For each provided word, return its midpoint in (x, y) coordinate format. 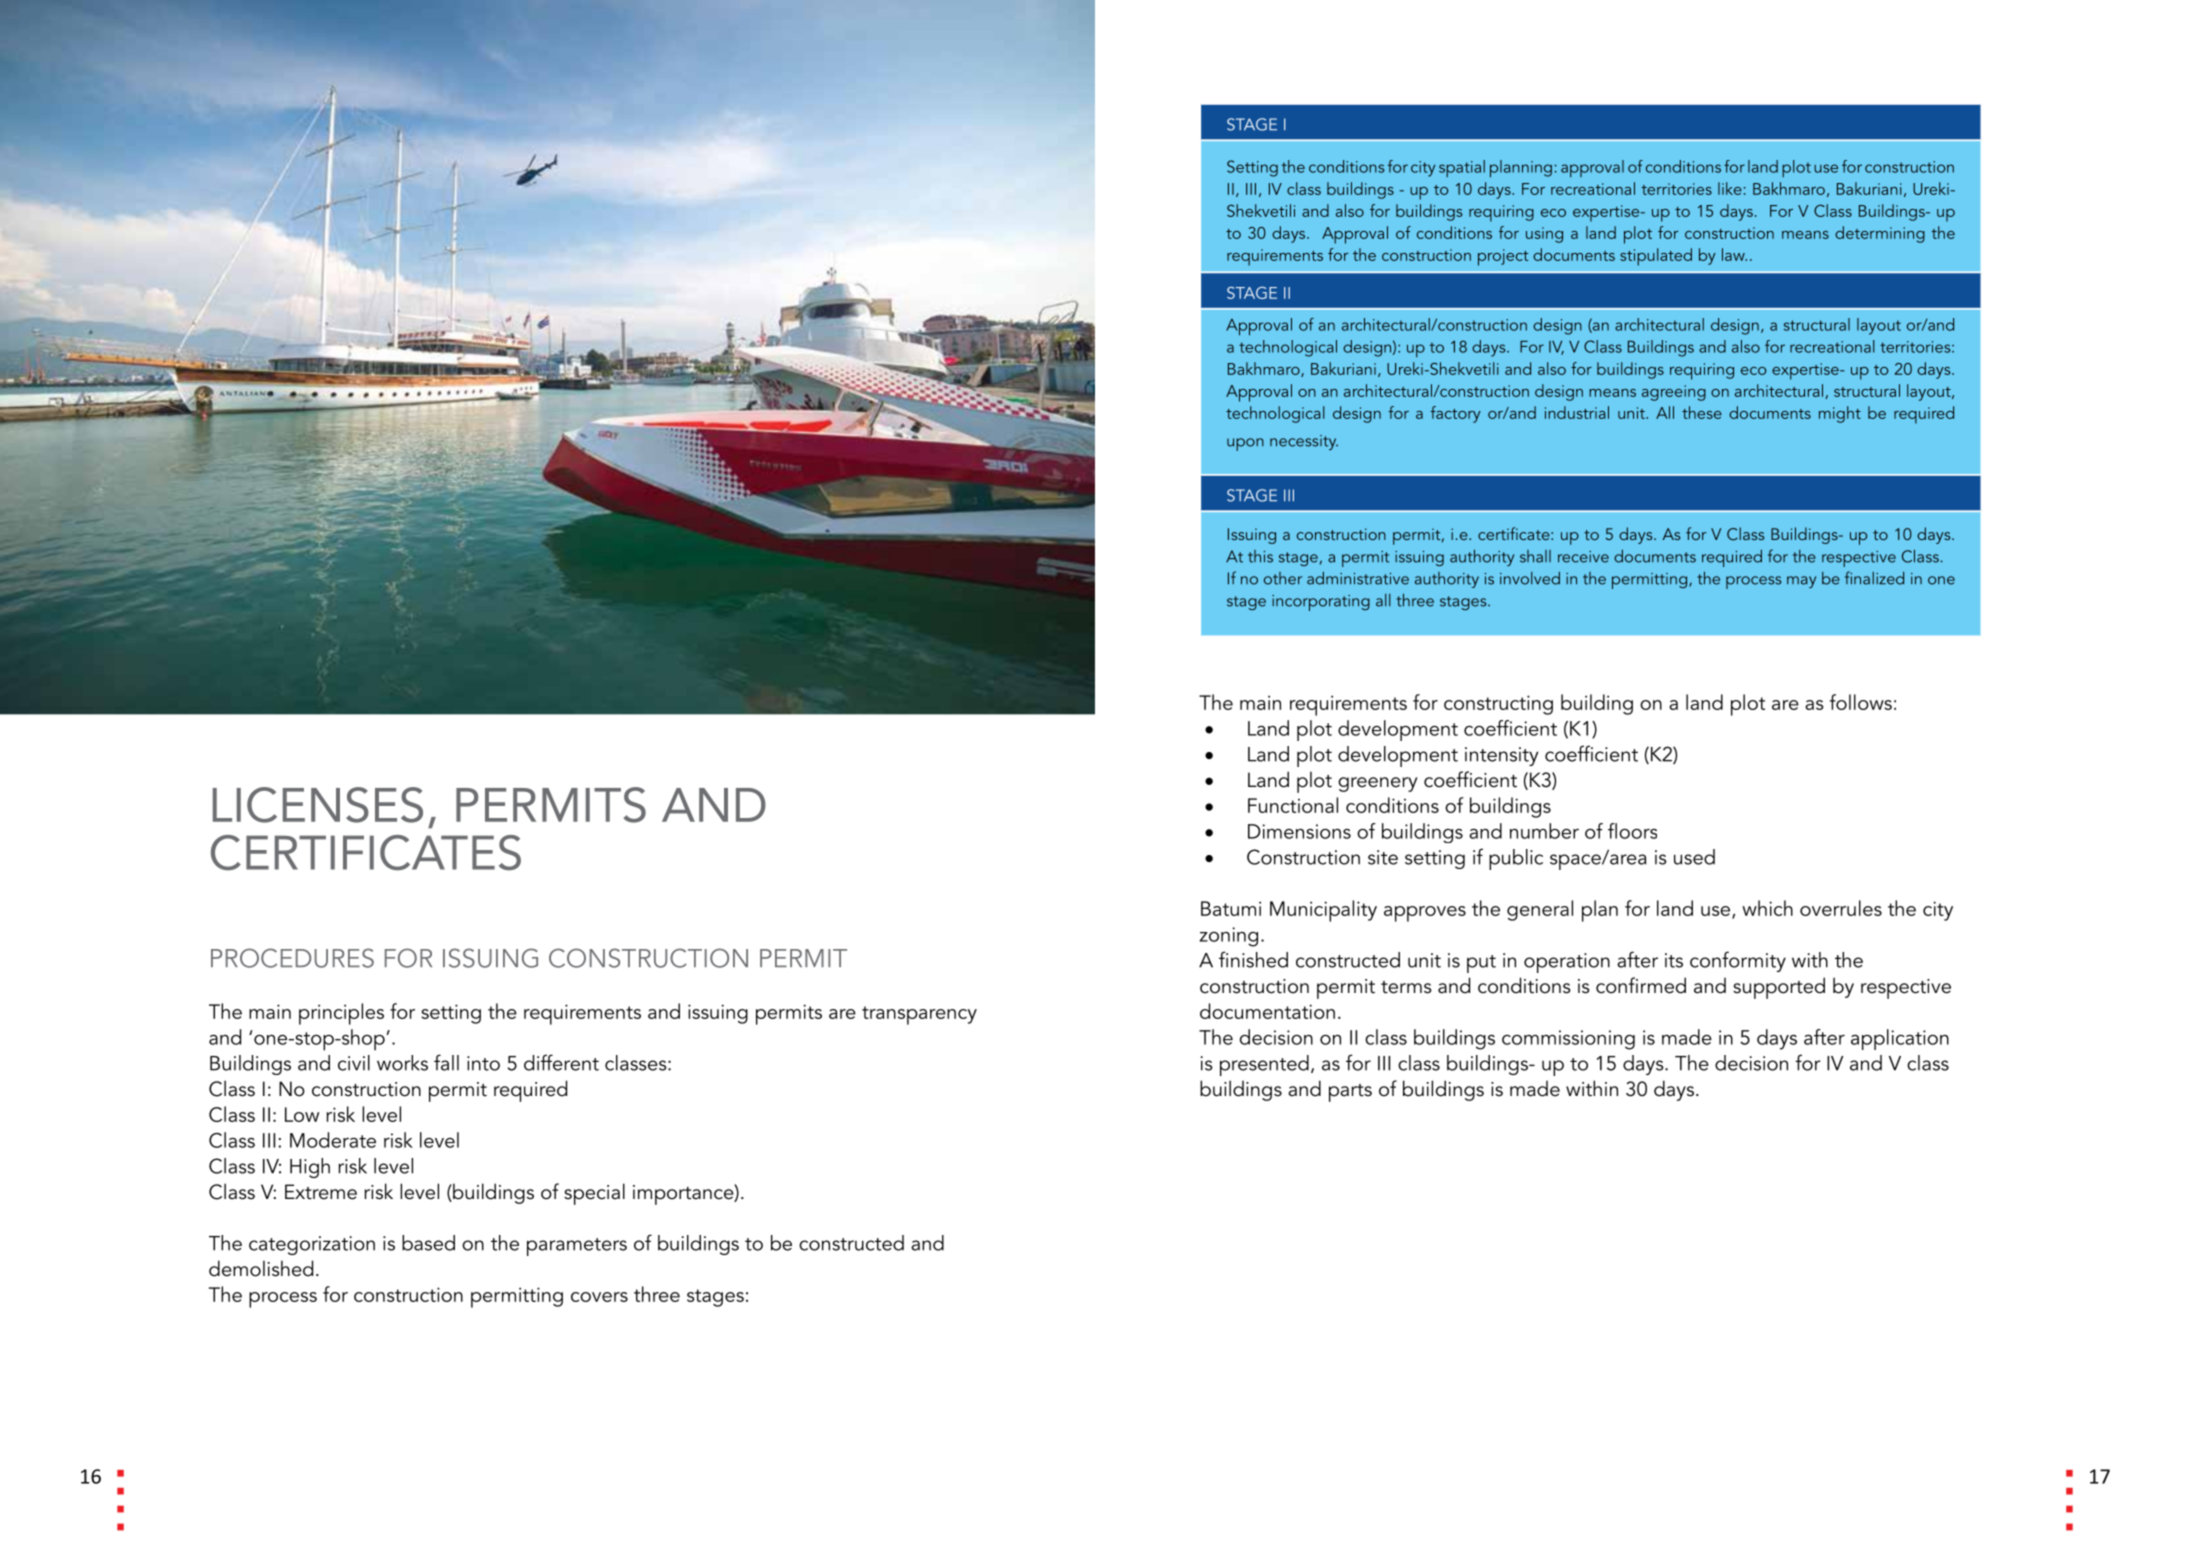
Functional (1293, 805)
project (1503, 257)
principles (341, 1014)
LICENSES (318, 805)
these (1702, 412)
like (1730, 188)
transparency (919, 1015)
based (428, 1243)
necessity (1304, 442)
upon (1245, 444)
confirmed (1641, 985)
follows (1861, 702)
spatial (1462, 168)
